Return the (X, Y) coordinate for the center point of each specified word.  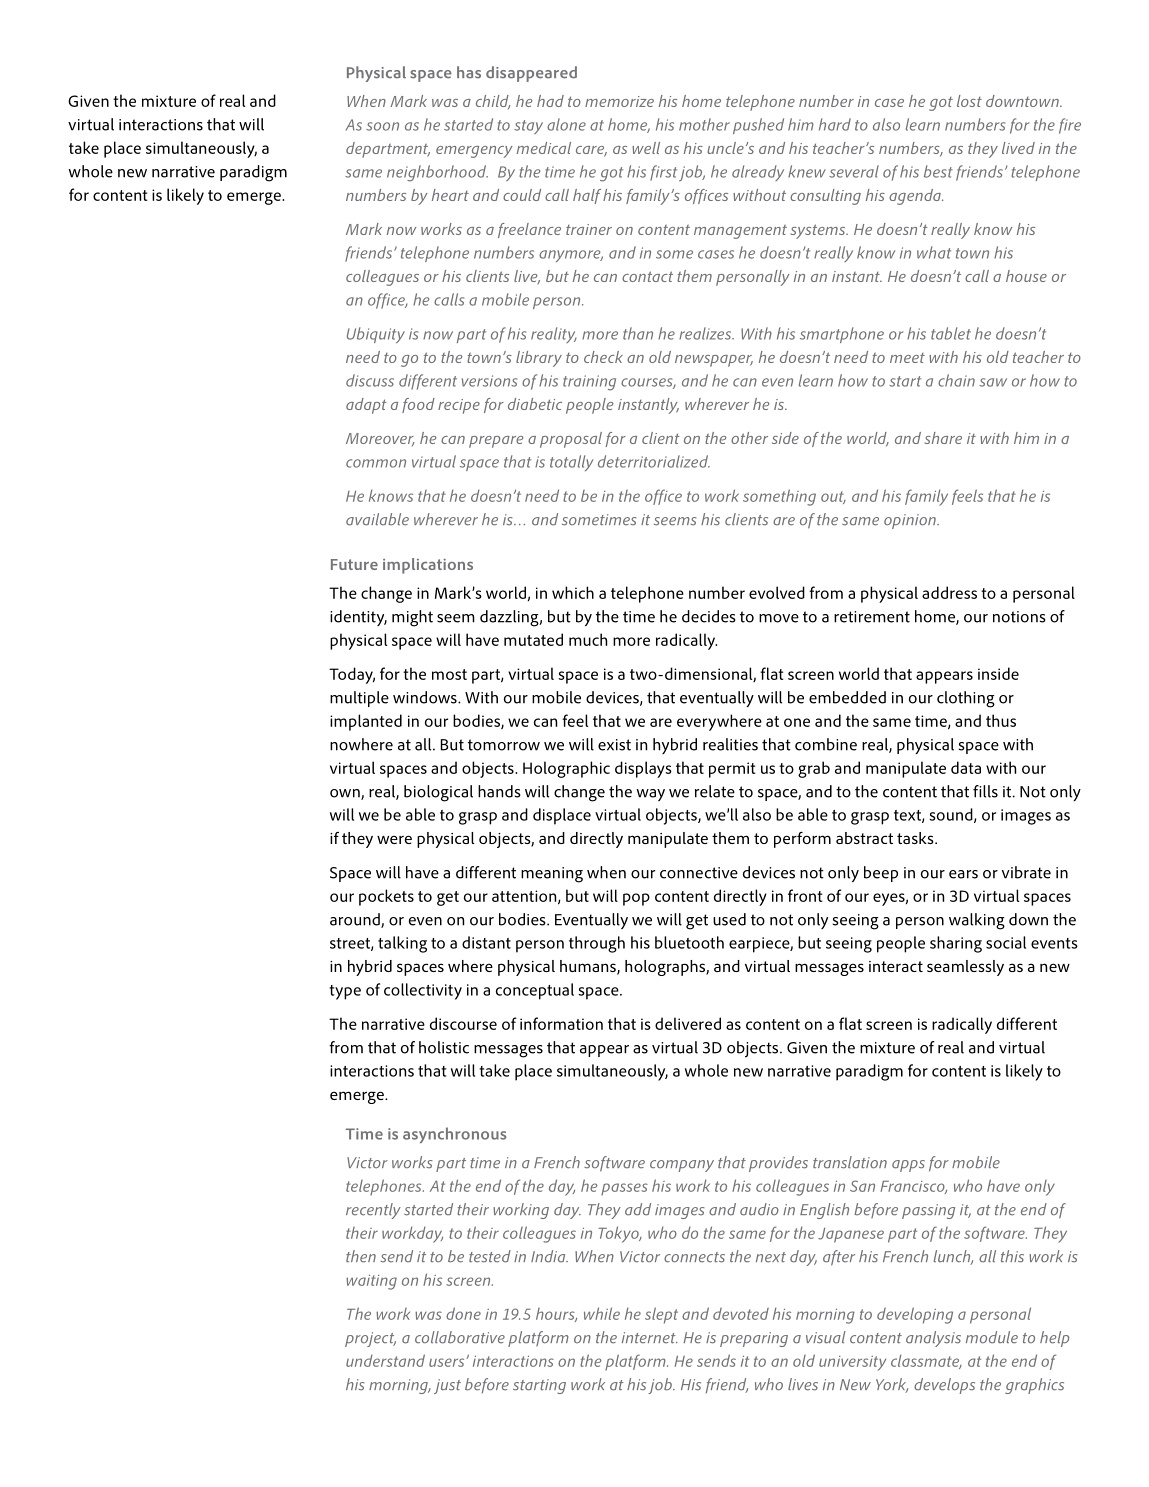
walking (977, 921)
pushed (758, 126)
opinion (911, 521)
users (448, 1362)
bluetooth (689, 942)
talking (402, 944)
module (992, 1337)
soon (382, 126)
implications (428, 566)
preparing (754, 1339)
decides (709, 616)
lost (969, 101)
